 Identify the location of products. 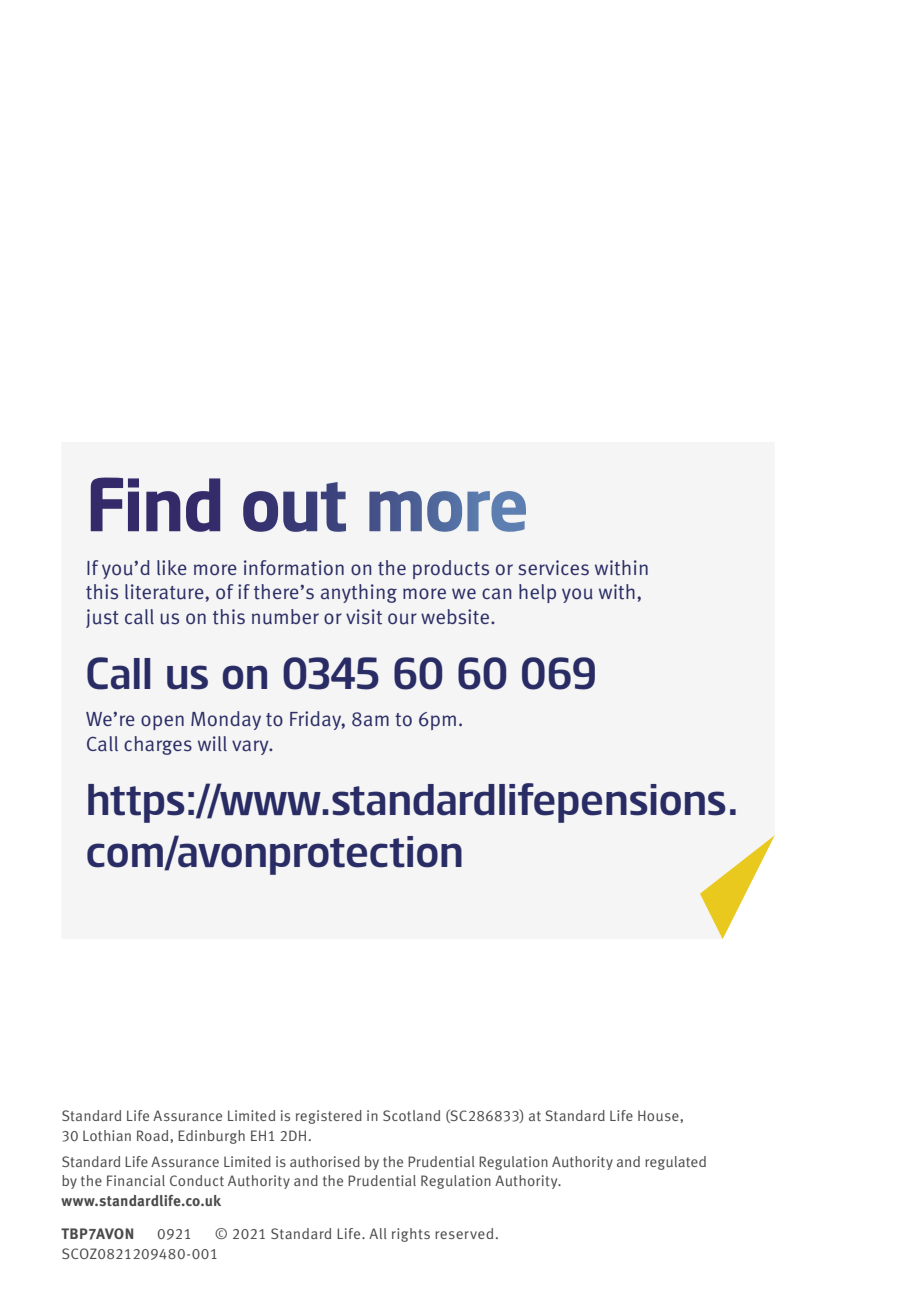
(451, 569).
